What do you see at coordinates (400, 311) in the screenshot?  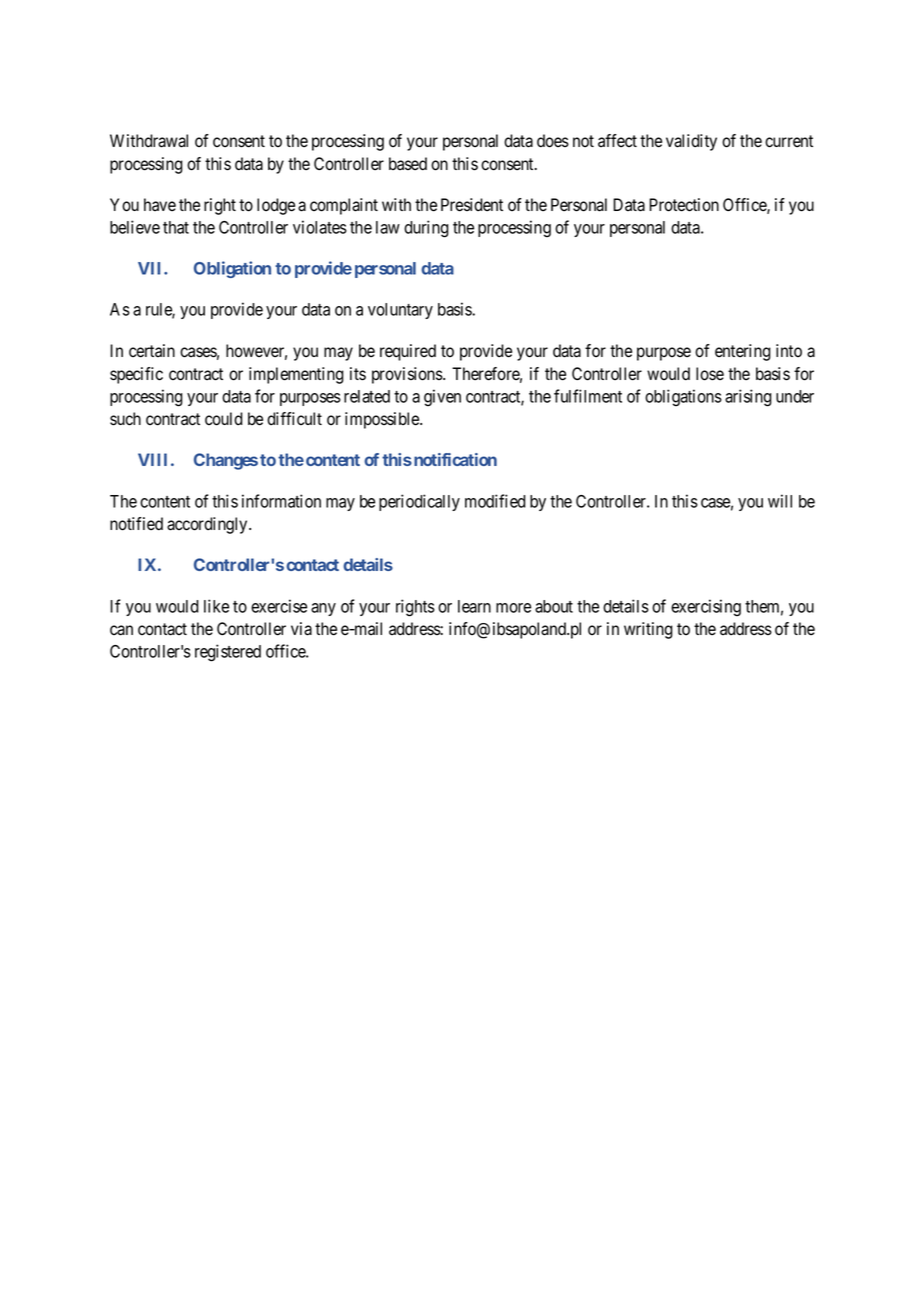 I see `voluntary` at bounding box center [400, 311].
